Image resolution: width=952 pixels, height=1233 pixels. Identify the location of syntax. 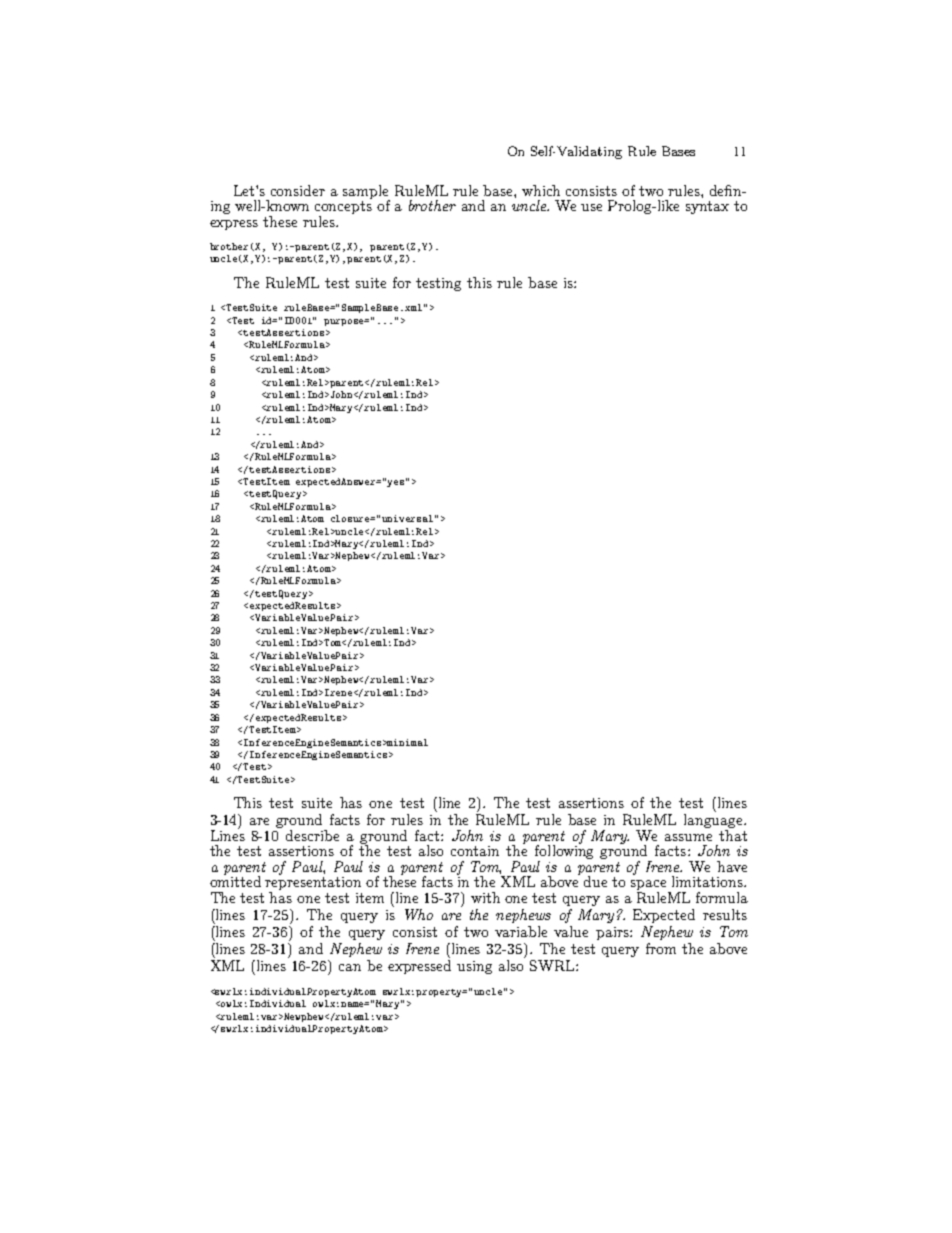
(707, 207).
